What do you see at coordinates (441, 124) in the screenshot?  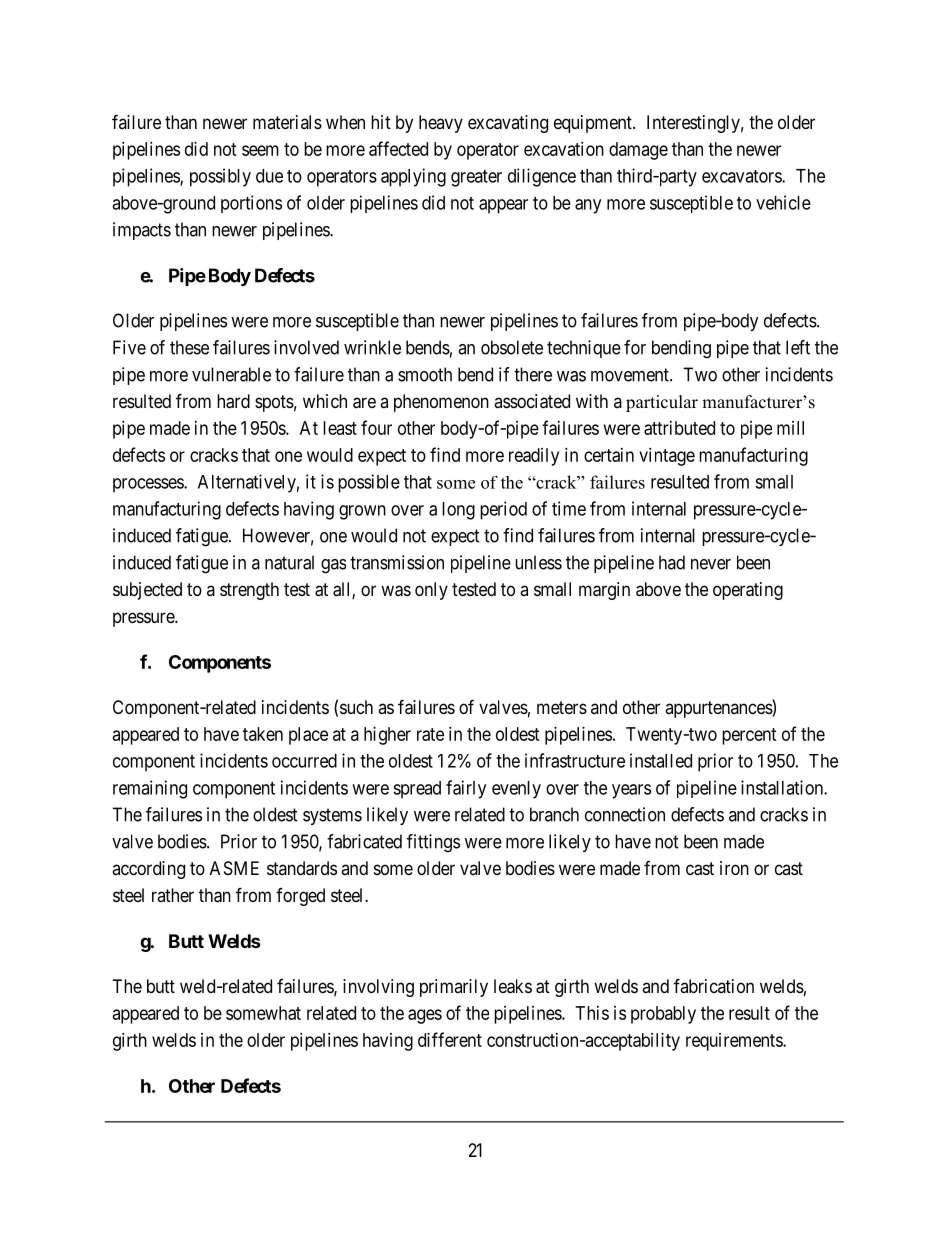 I see `heavy` at bounding box center [441, 124].
